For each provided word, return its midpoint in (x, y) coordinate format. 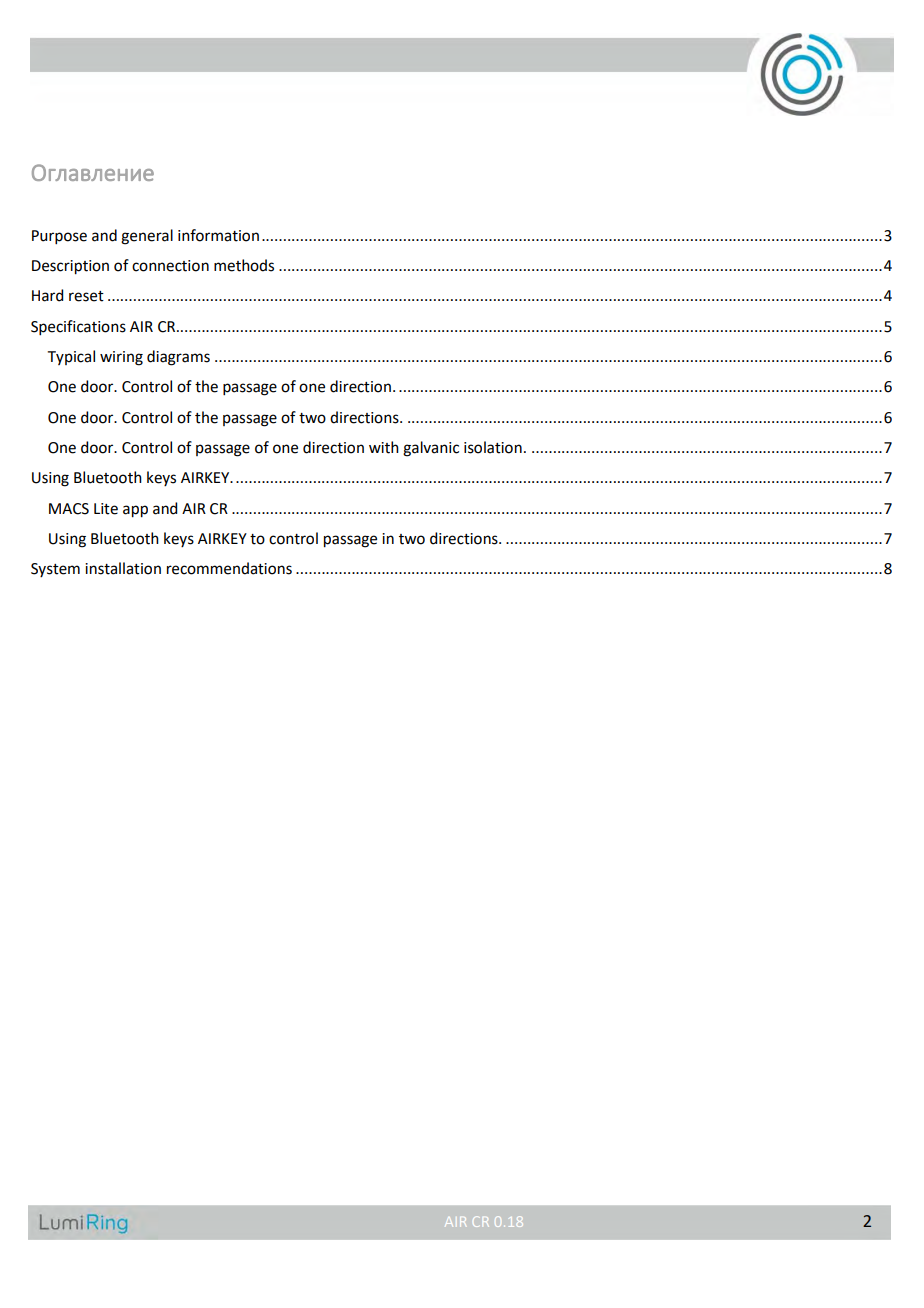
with (384, 447)
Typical (71, 357)
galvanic (431, 449)
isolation (493, 447)
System (55, 570)
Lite (106, 509)
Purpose (59, 237)
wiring (121, 358)
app (135, 511)
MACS (69, 509)
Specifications (78, 327)
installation (123, 568)
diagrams (178, 358)
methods (244, 265)
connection (170, 266)
